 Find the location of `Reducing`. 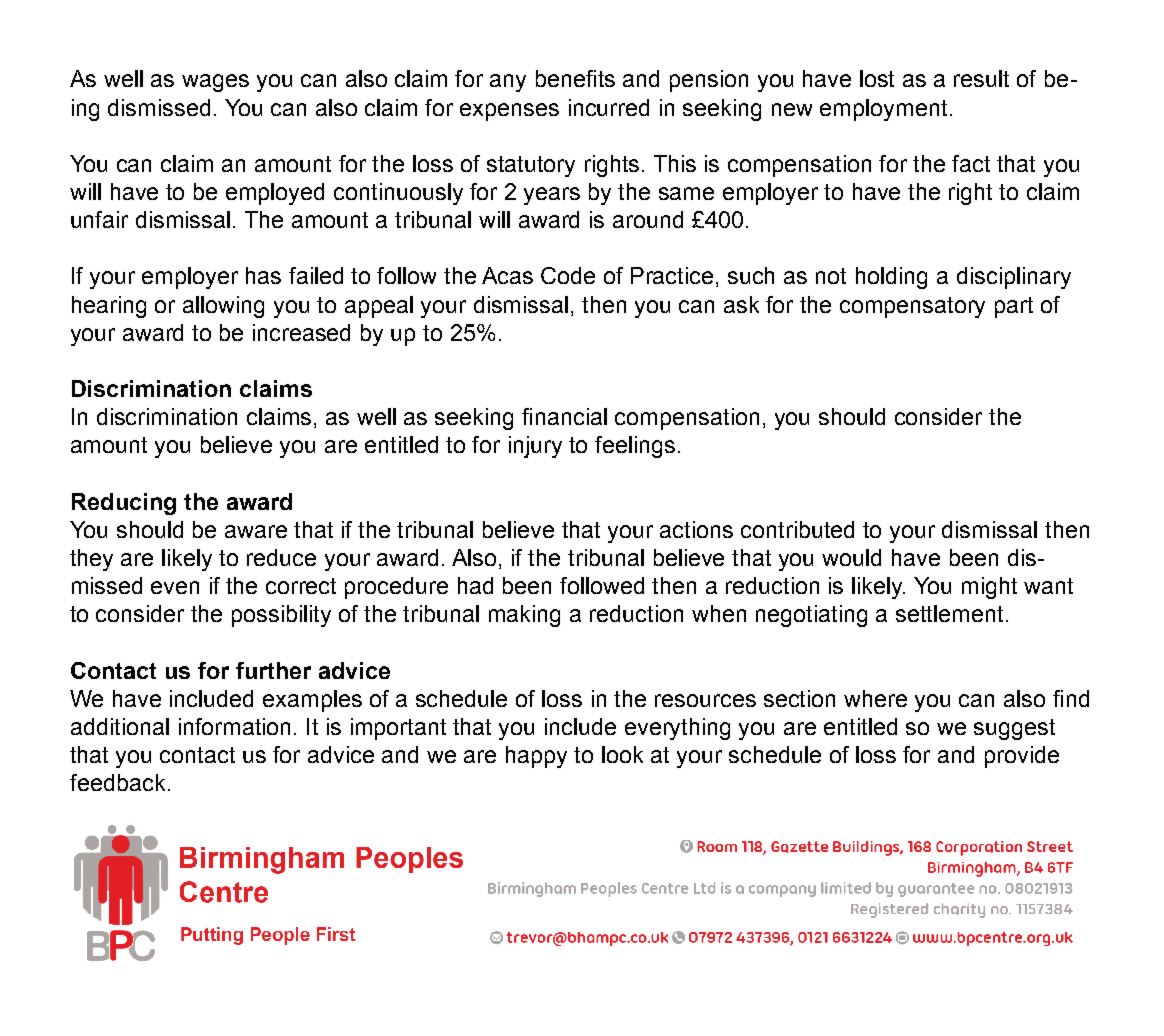

Reducing is located at coordinates (124, 504).
